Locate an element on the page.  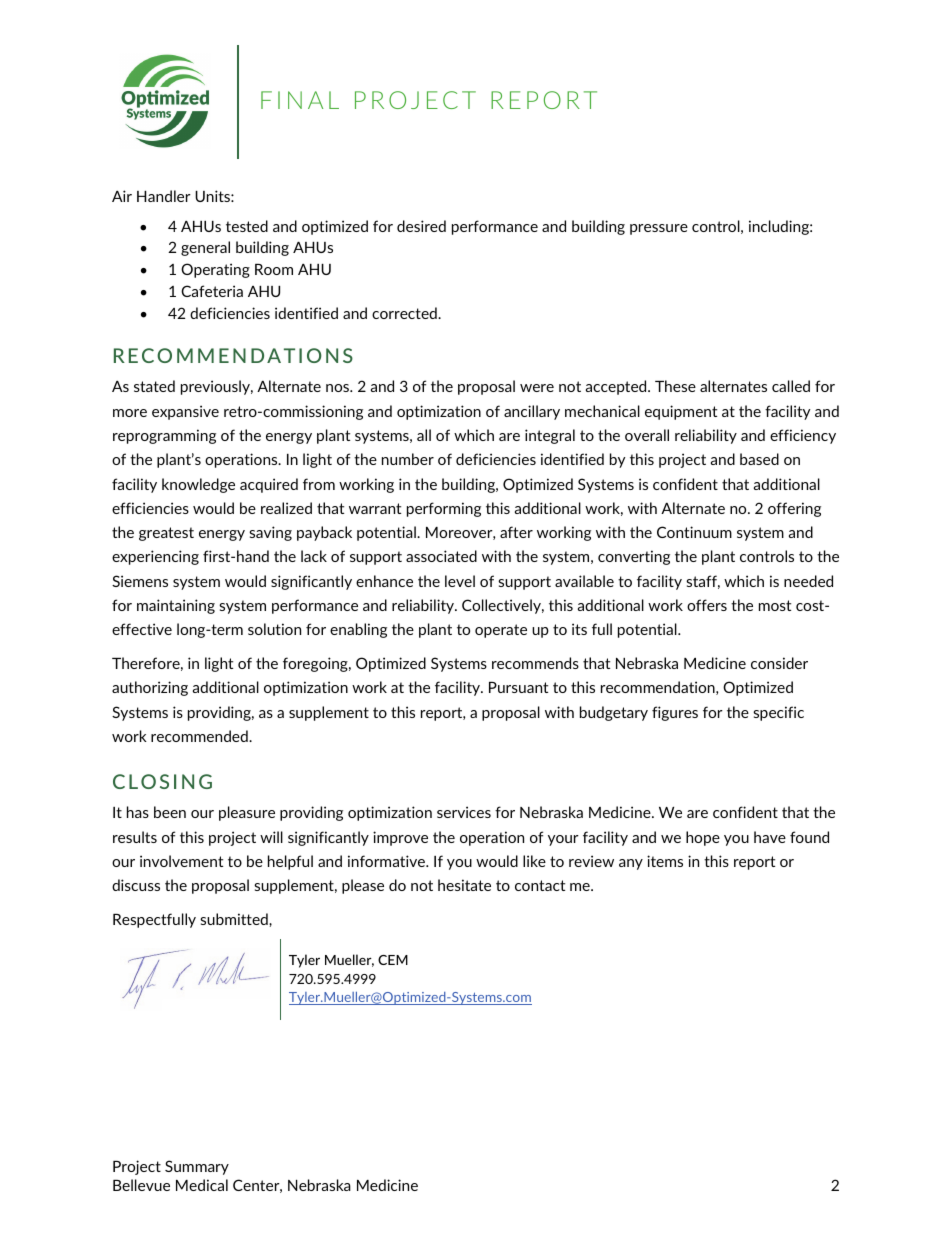
knowledge is located at coordinates (198, 485).
